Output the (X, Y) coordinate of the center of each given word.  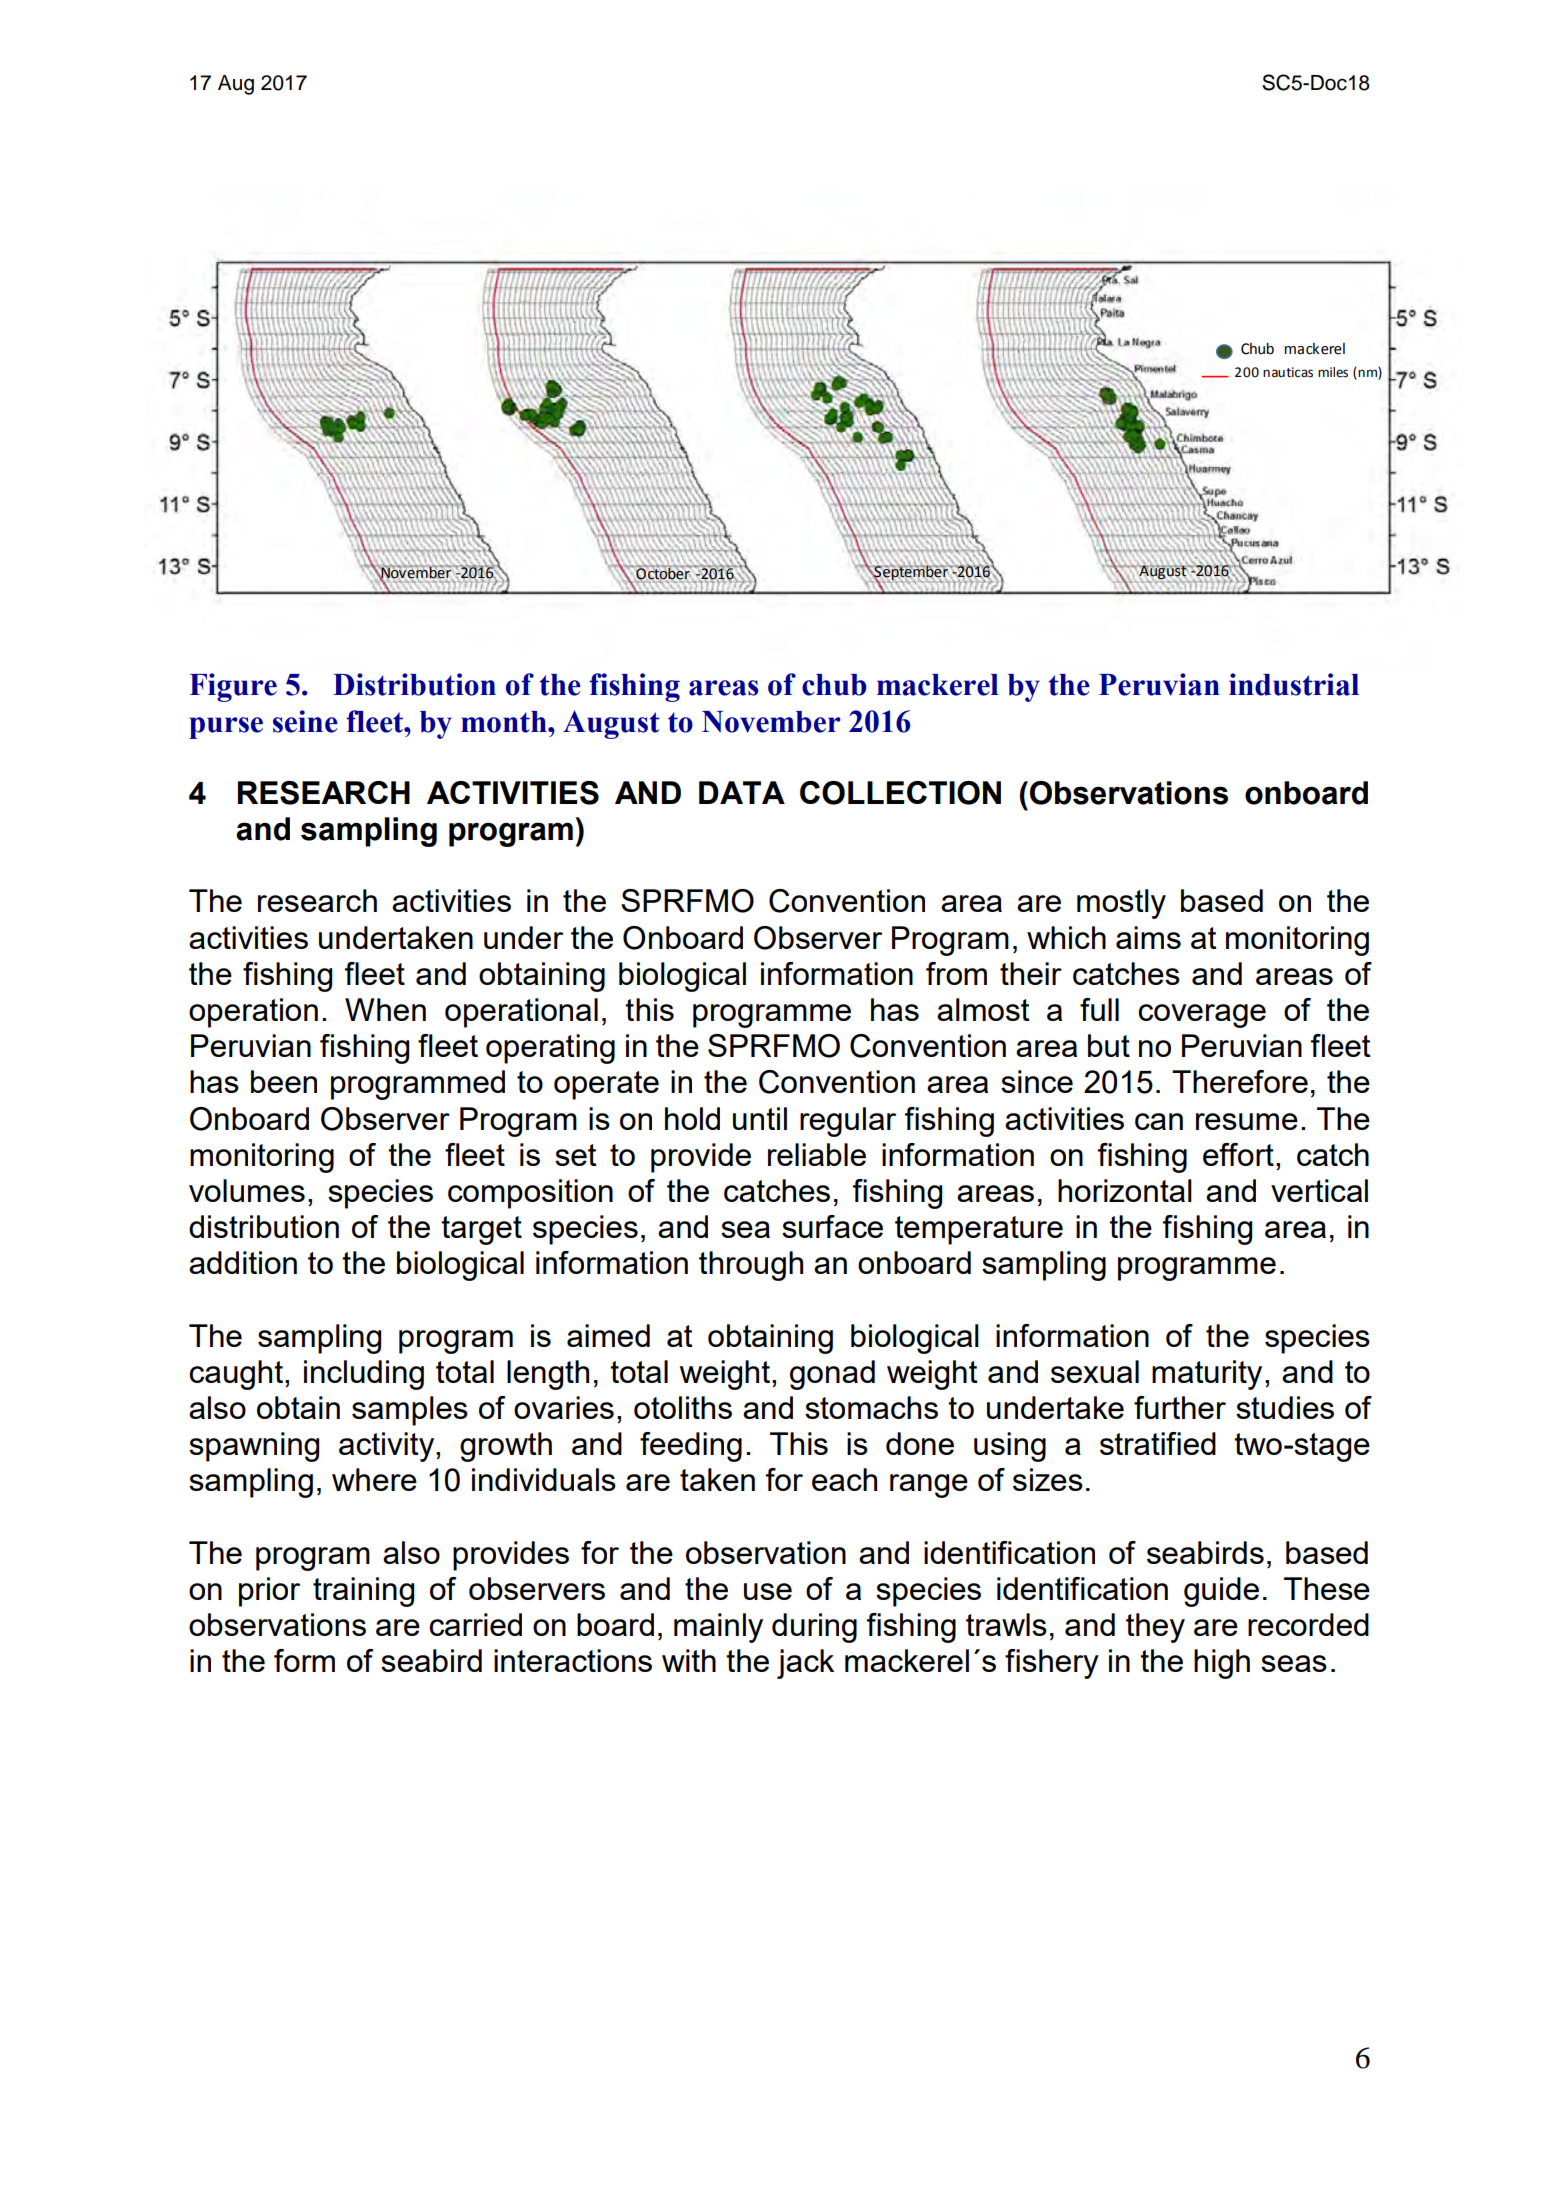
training (363, 1592)
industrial (1294, 684)
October (663, 573)
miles (1333, 372)
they (1155, 1628)
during (814, 1628)
